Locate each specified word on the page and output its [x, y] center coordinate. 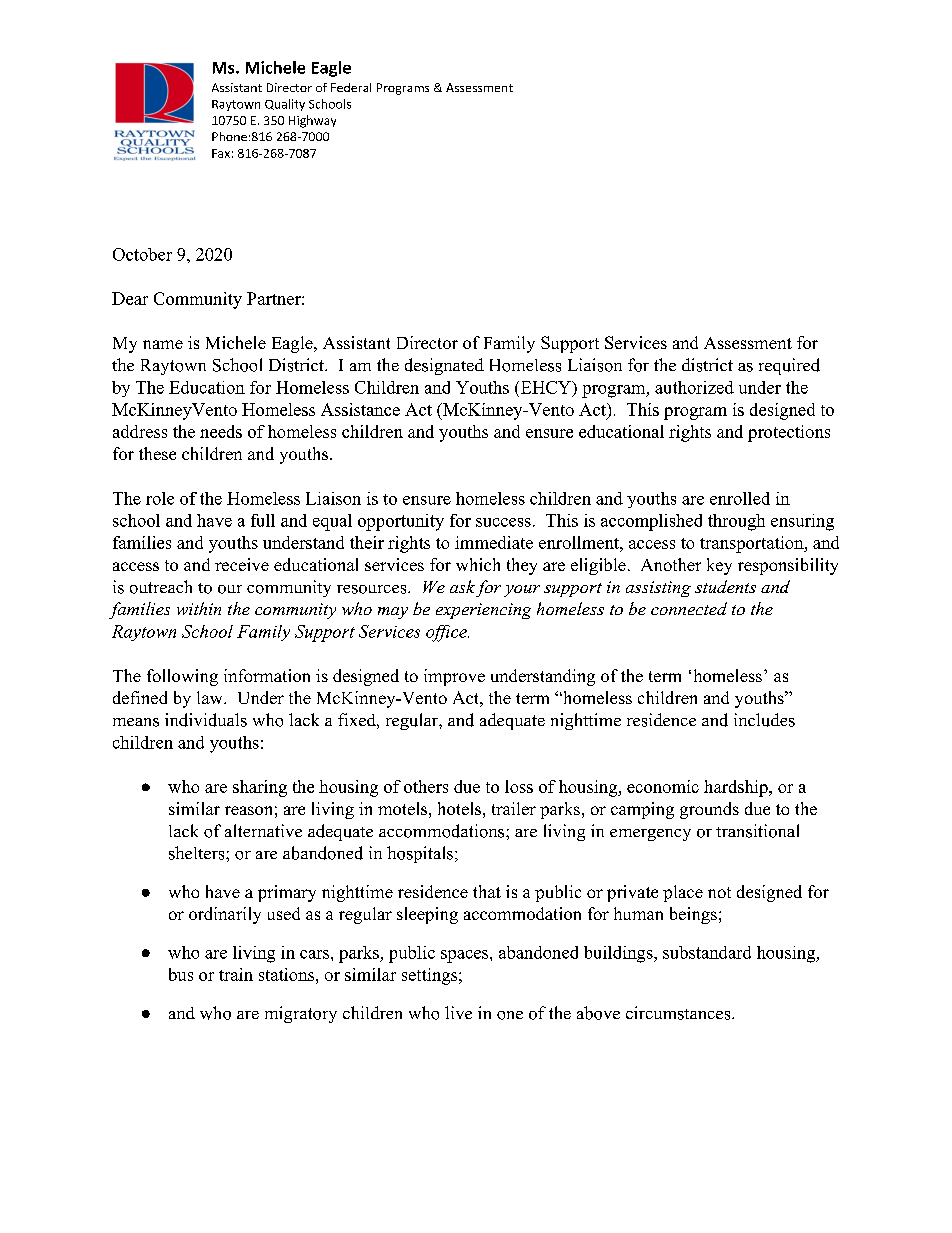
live [458, 1012]
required [789, 366]
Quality [285, 105]
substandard [707, 952]
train [236, 974]
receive [242, 564]
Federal [351, 87]
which [478, 564]
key [719, 566]
